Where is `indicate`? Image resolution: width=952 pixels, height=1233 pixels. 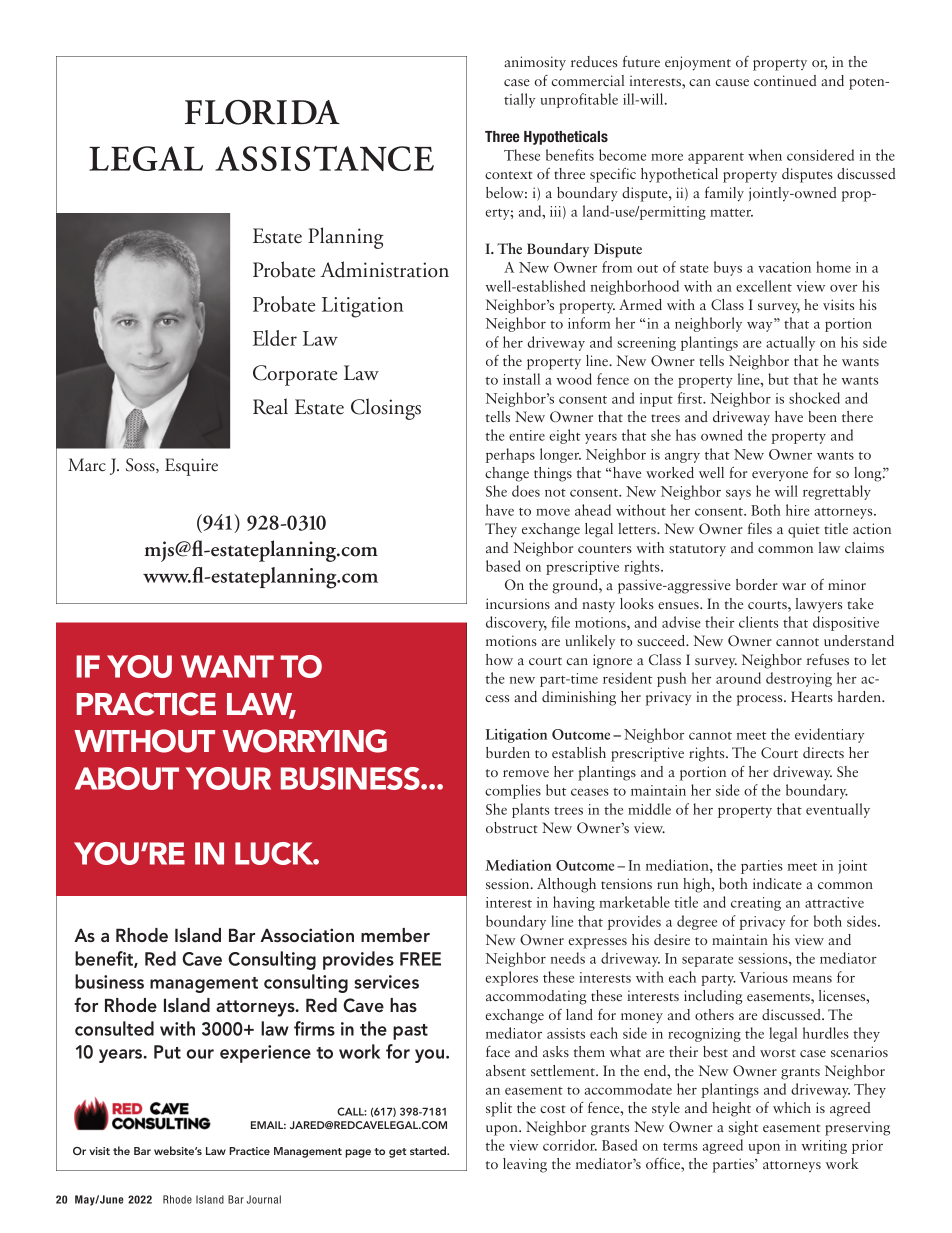 indicate is located at coordinates (777, 883).
